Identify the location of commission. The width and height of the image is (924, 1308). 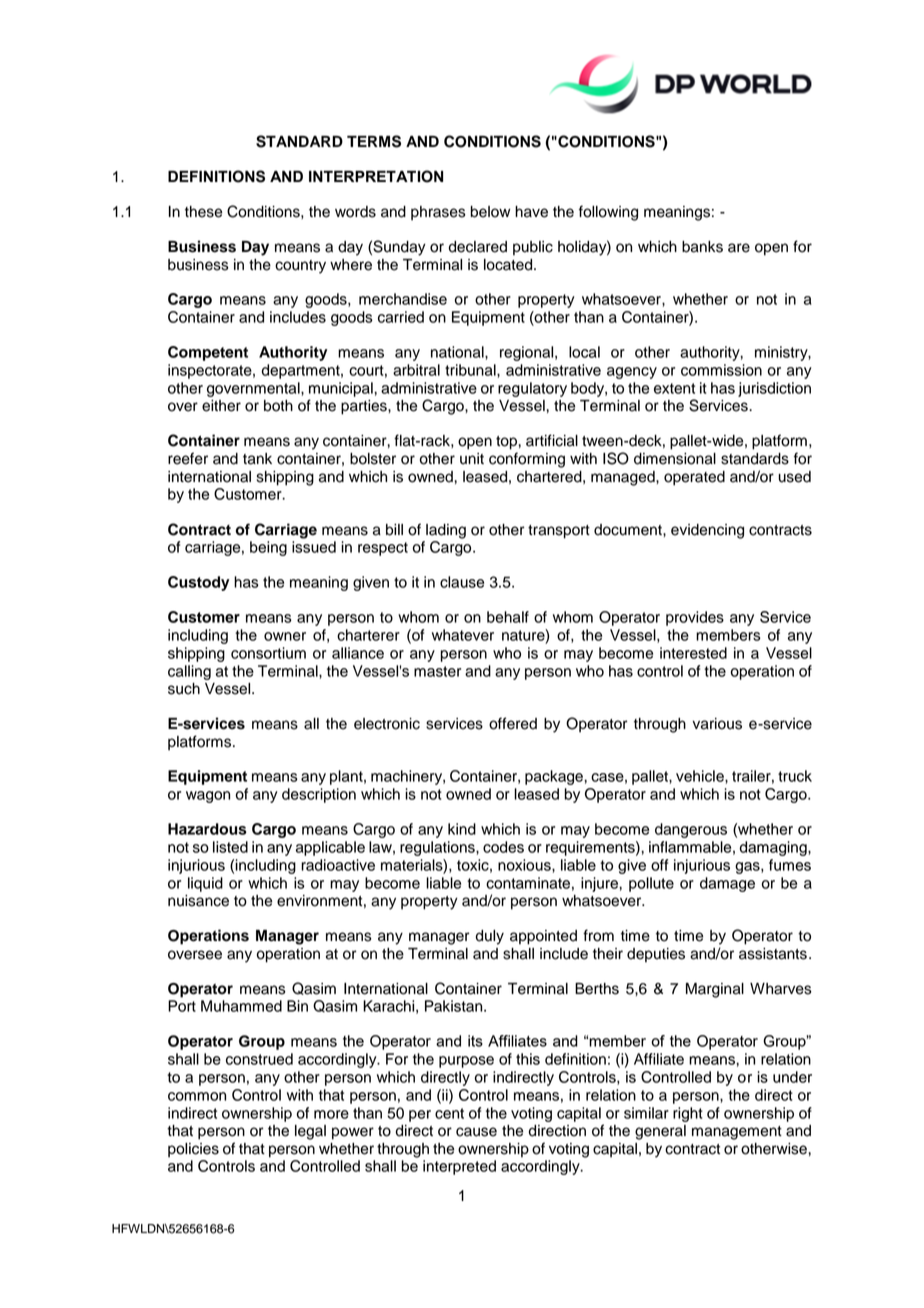
(721, 370).
